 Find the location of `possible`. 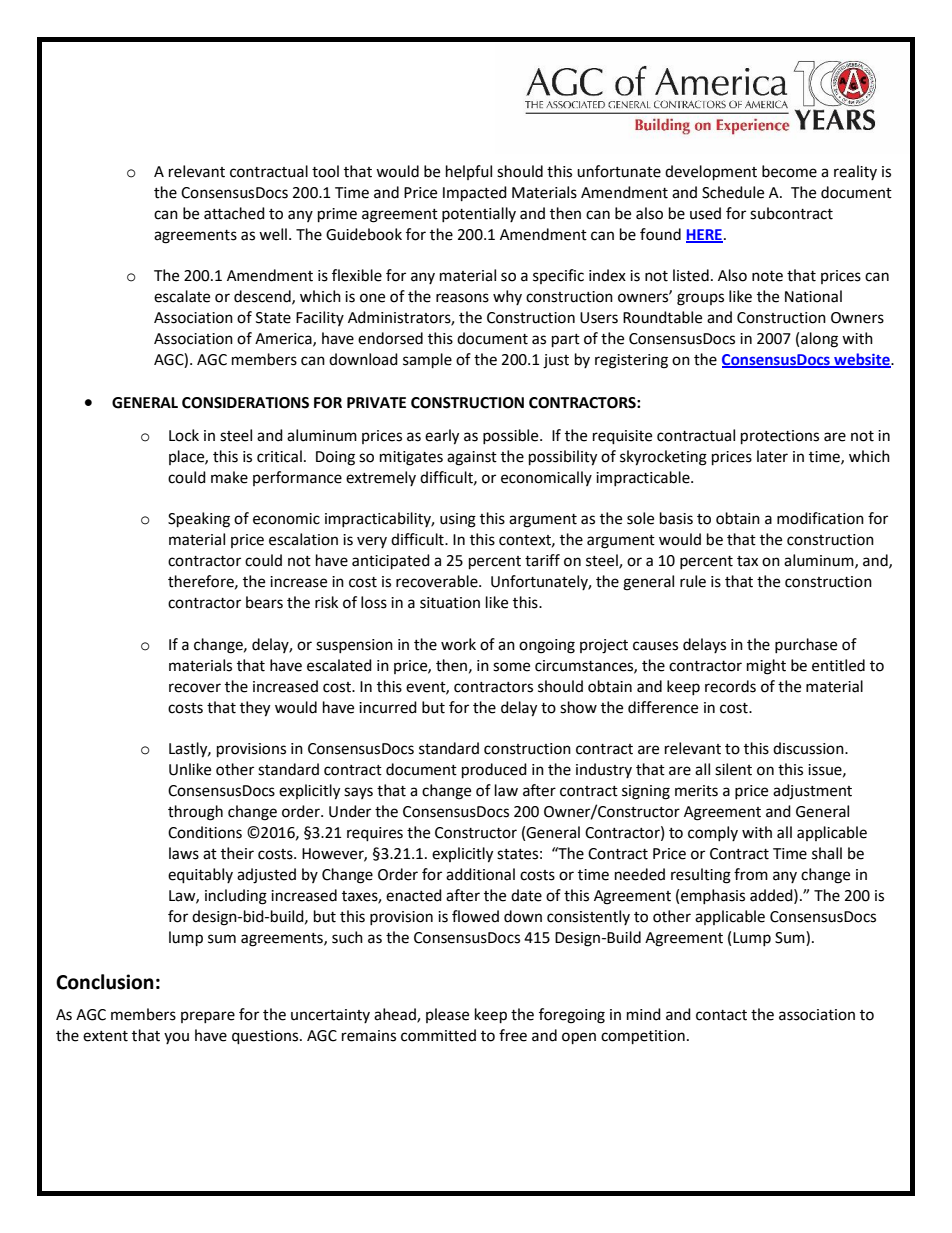

possible is located at coordinates (512, 436).
